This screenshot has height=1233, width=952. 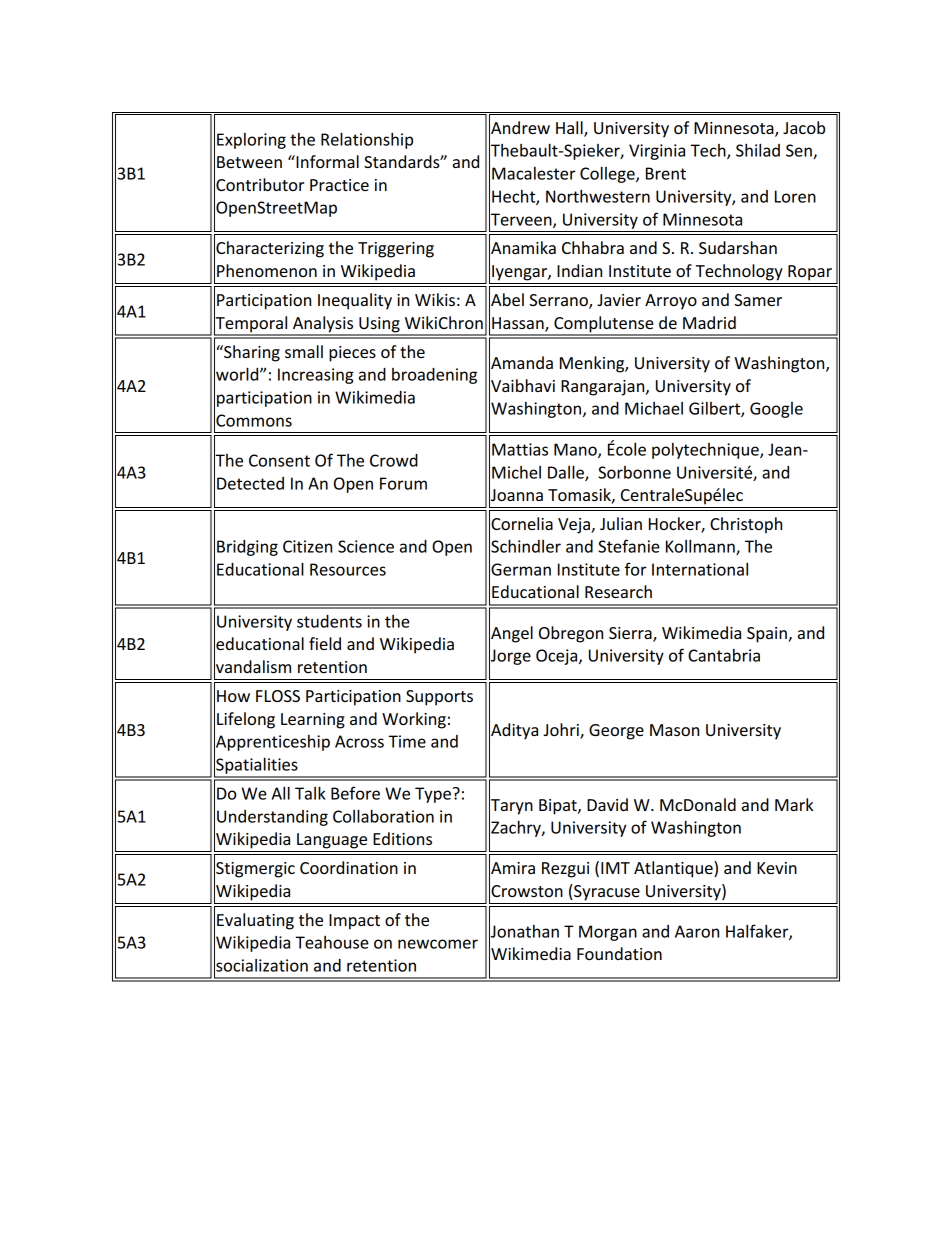 What do you see at coordinates (326, 161) in the screenshot?
I see `Informal` at bounding box center [326, 161].
